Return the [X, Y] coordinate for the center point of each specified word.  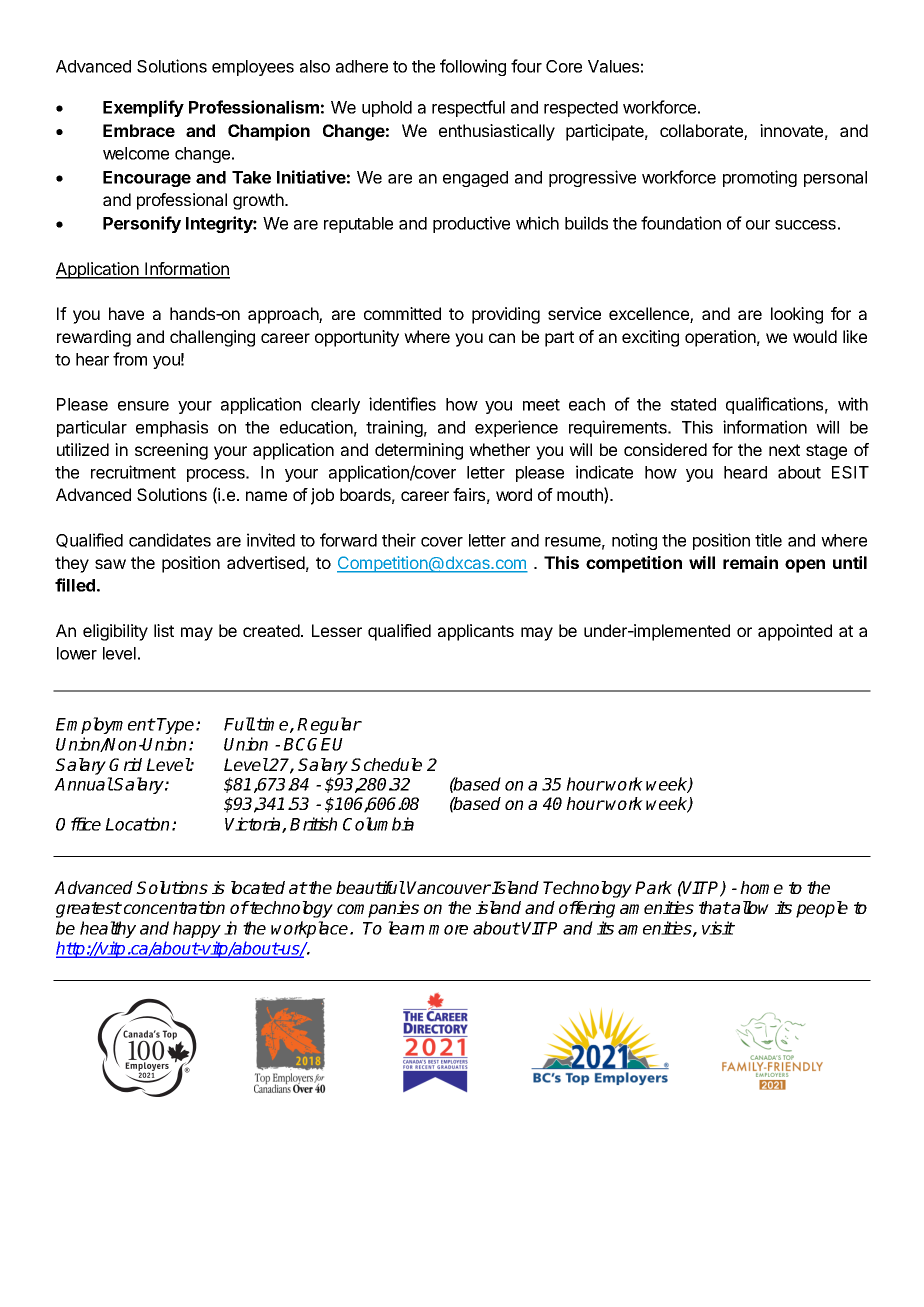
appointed [795, 632]
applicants [476, 632]
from [130, 359]
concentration [173, 907]
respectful [468, 108]
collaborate [702, 132]
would [815, 336]
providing [506, 315]
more [448, 930]
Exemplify [143, 108]
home [761, 887]
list [164, 630]
